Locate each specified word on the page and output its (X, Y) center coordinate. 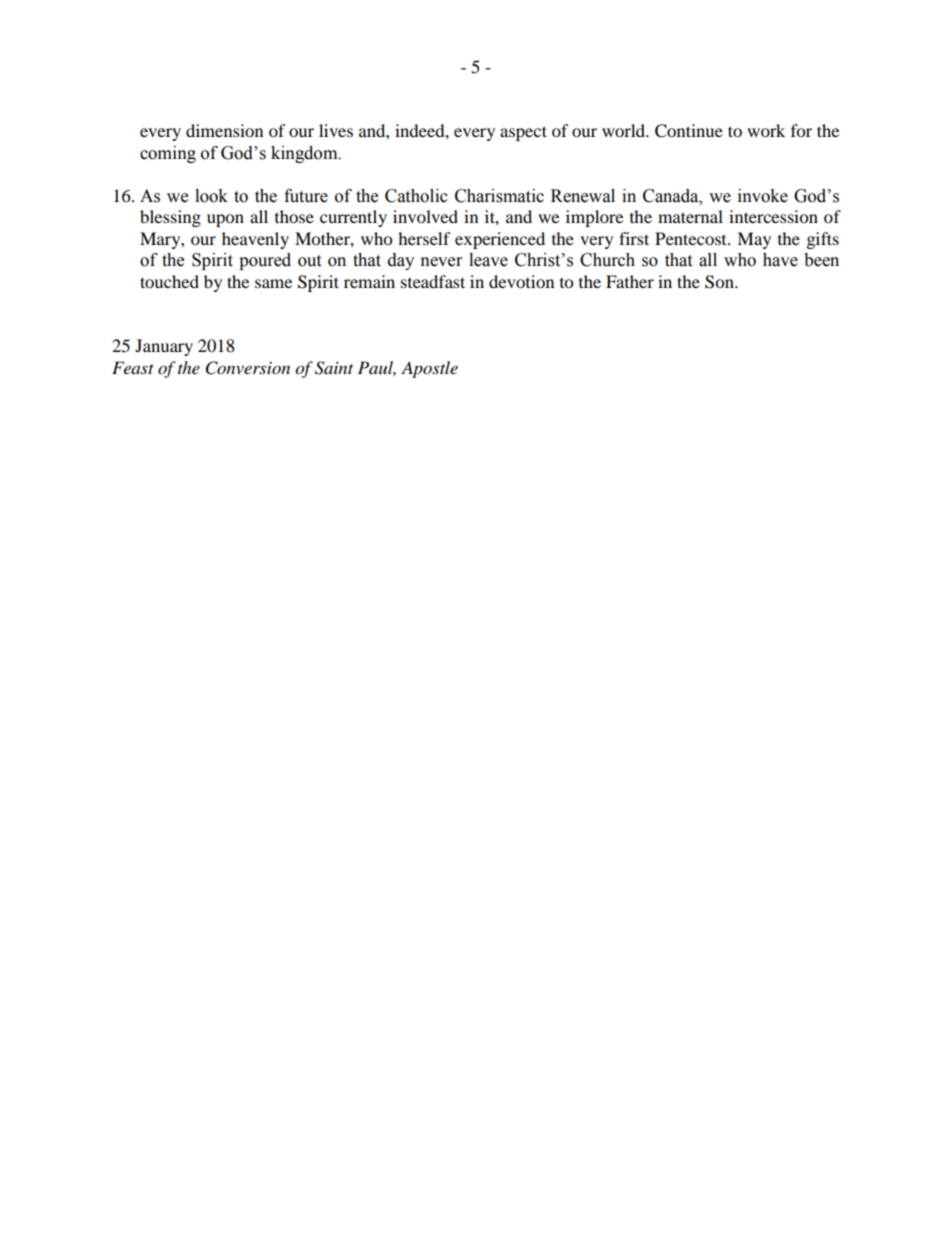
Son (720, 282)
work (766, 130)
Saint (334, 368)
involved (425, 216)
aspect (523, 133)
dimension (224, 130)
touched (169, 281)
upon (225, 220)
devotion (521, 281)
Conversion (248, 368)
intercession (773, 216)
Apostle (429, 369)
